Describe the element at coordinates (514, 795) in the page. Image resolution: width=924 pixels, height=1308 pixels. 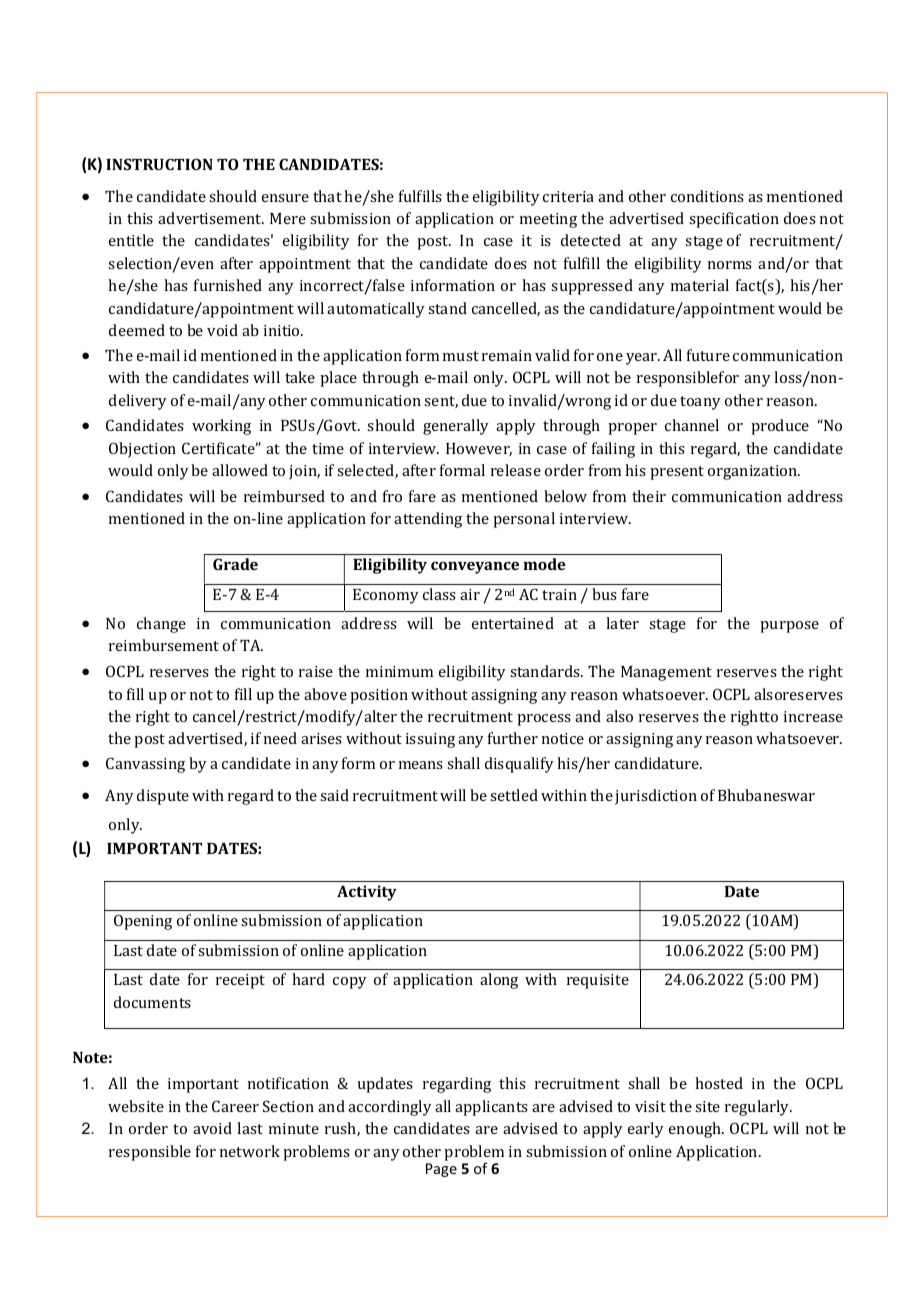
I see `settled` at that location.
